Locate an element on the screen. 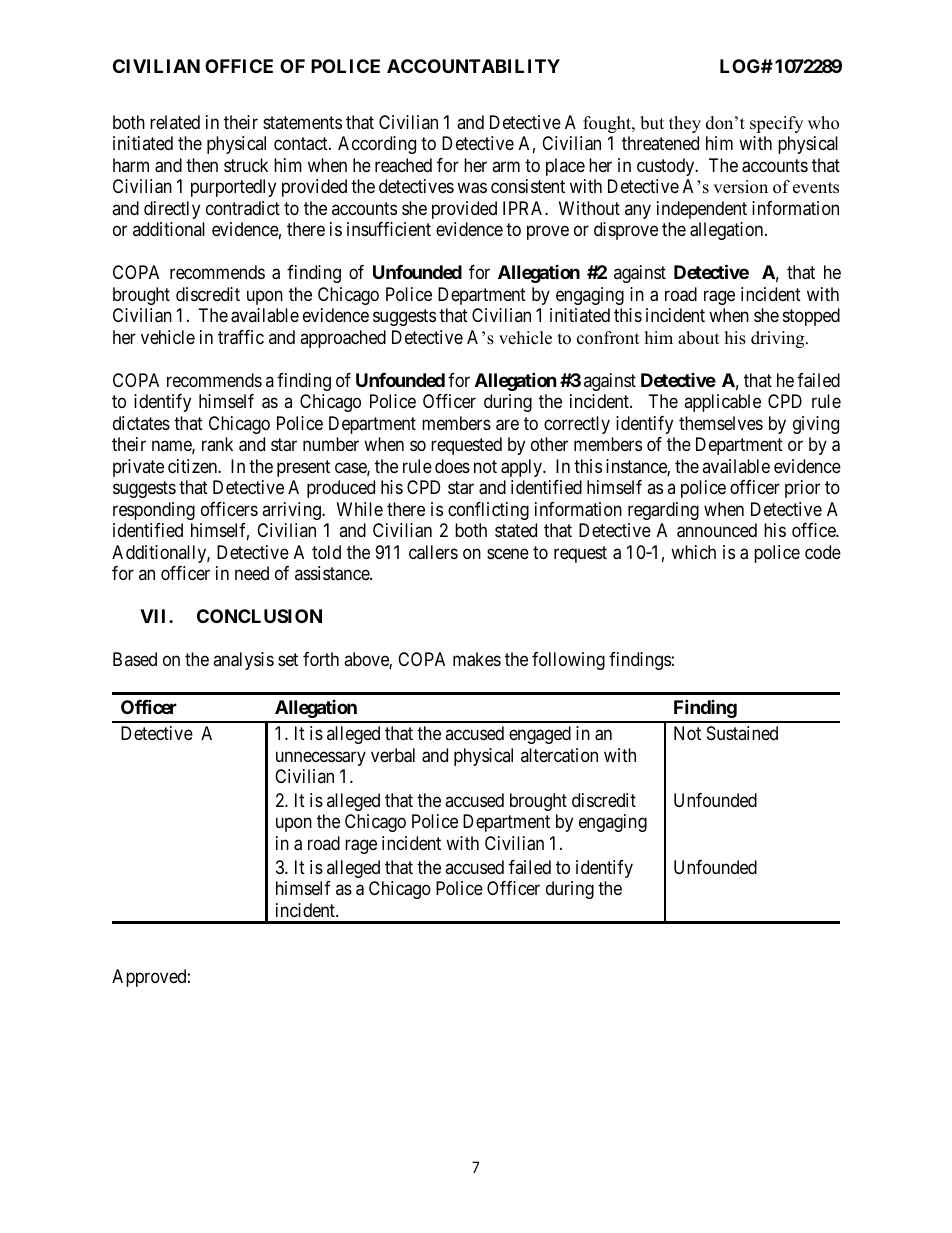 Image resolution: width=952 pixels, height=1233 pixels. contradict is located at coordinates (243, 208).
